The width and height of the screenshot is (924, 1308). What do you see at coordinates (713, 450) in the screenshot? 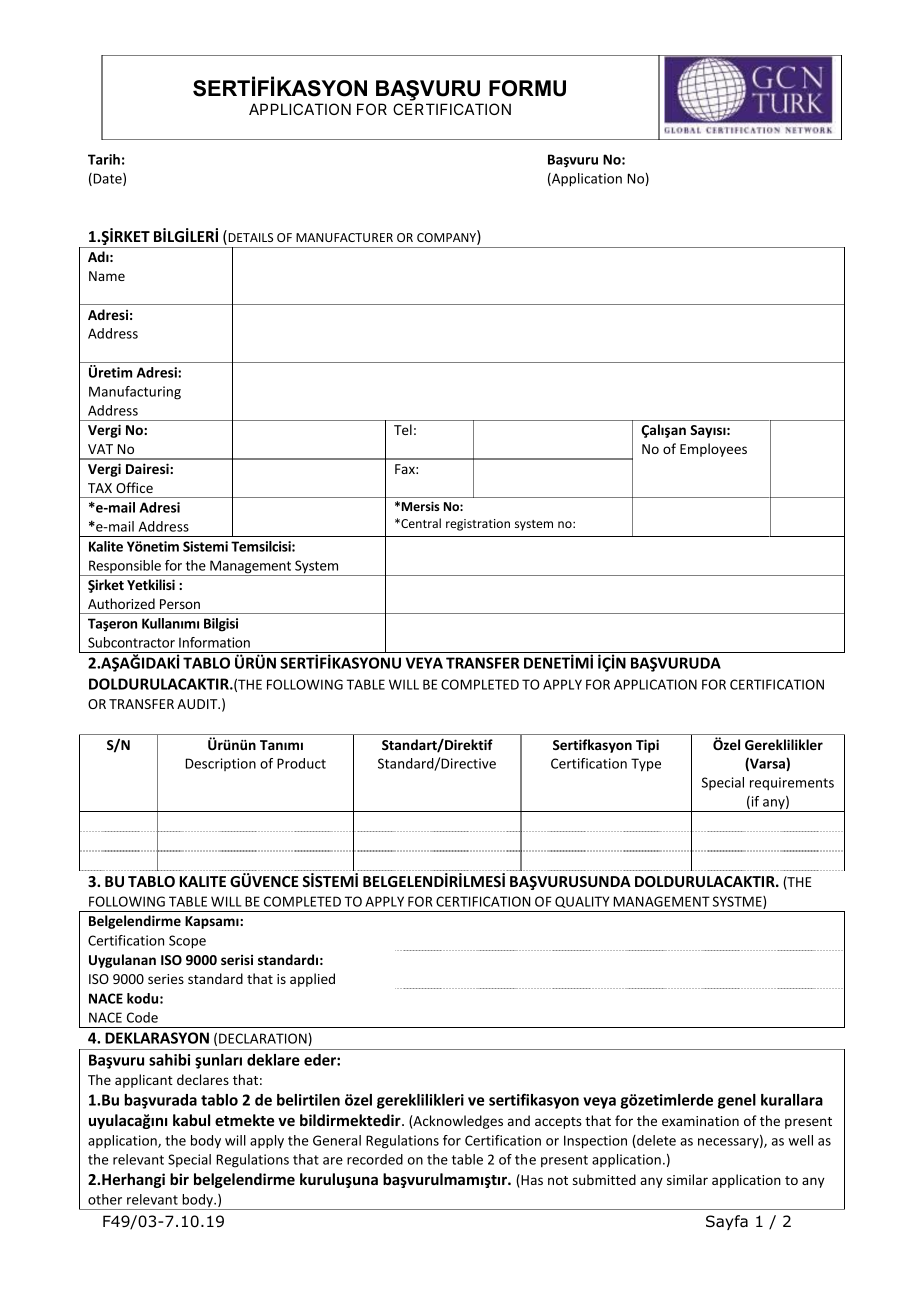
I see `Employees` at bounding box center [713, 450].
